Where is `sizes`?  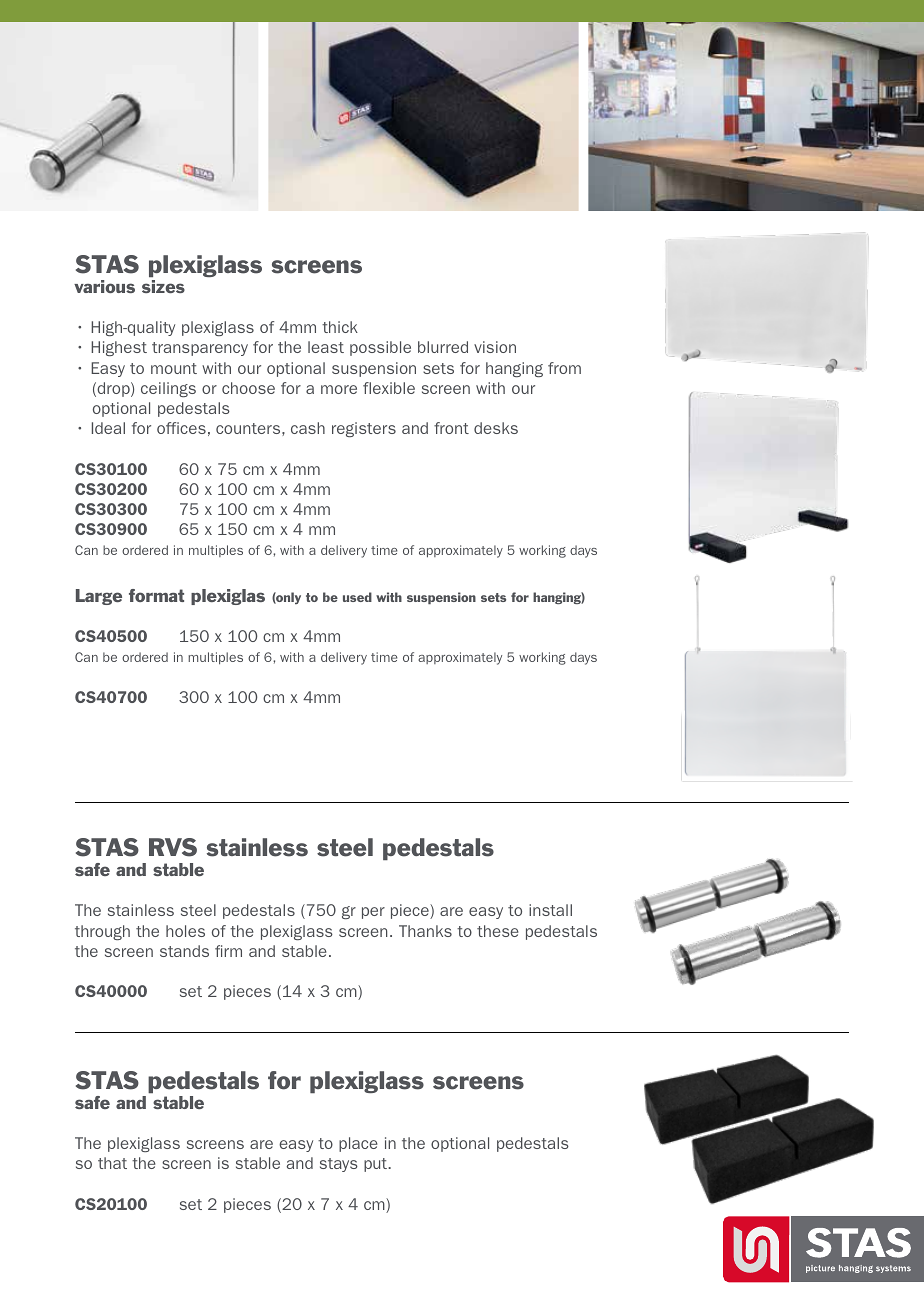
sizes is located at coordinates (163, 286).
